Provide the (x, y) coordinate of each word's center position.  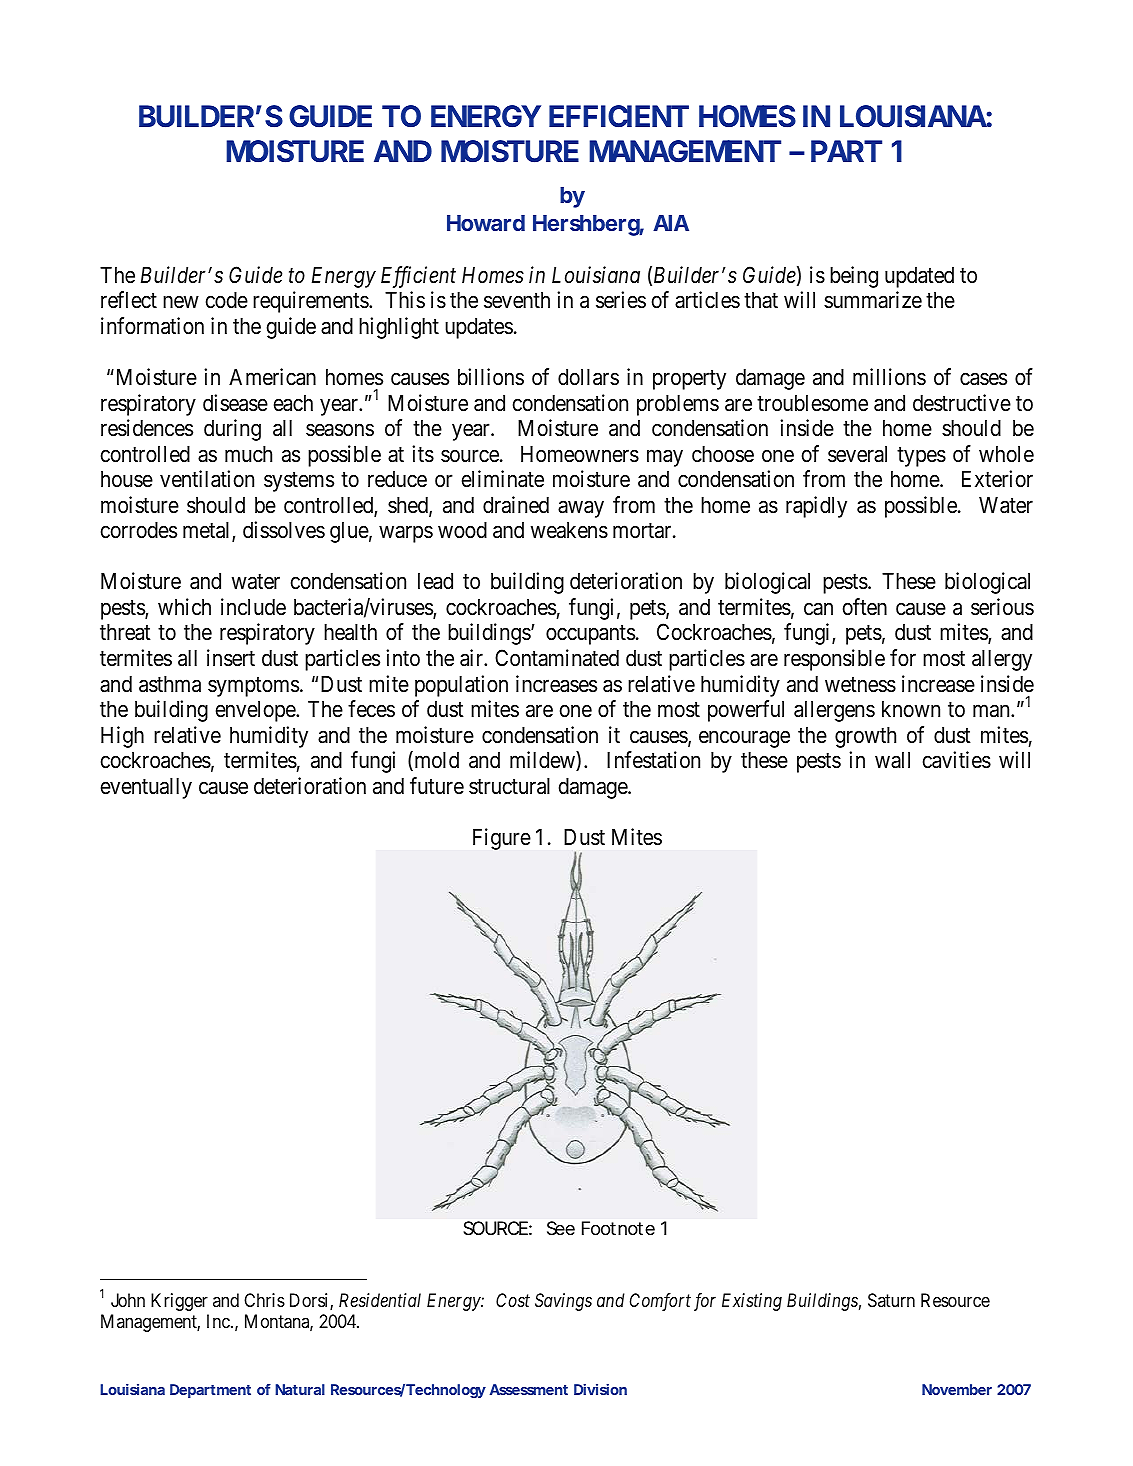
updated (919, 277)
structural (509, 786)
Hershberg (588, 225)
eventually (146, 788)
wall (892, 760)
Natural (300, 1389)
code (227, 300)
